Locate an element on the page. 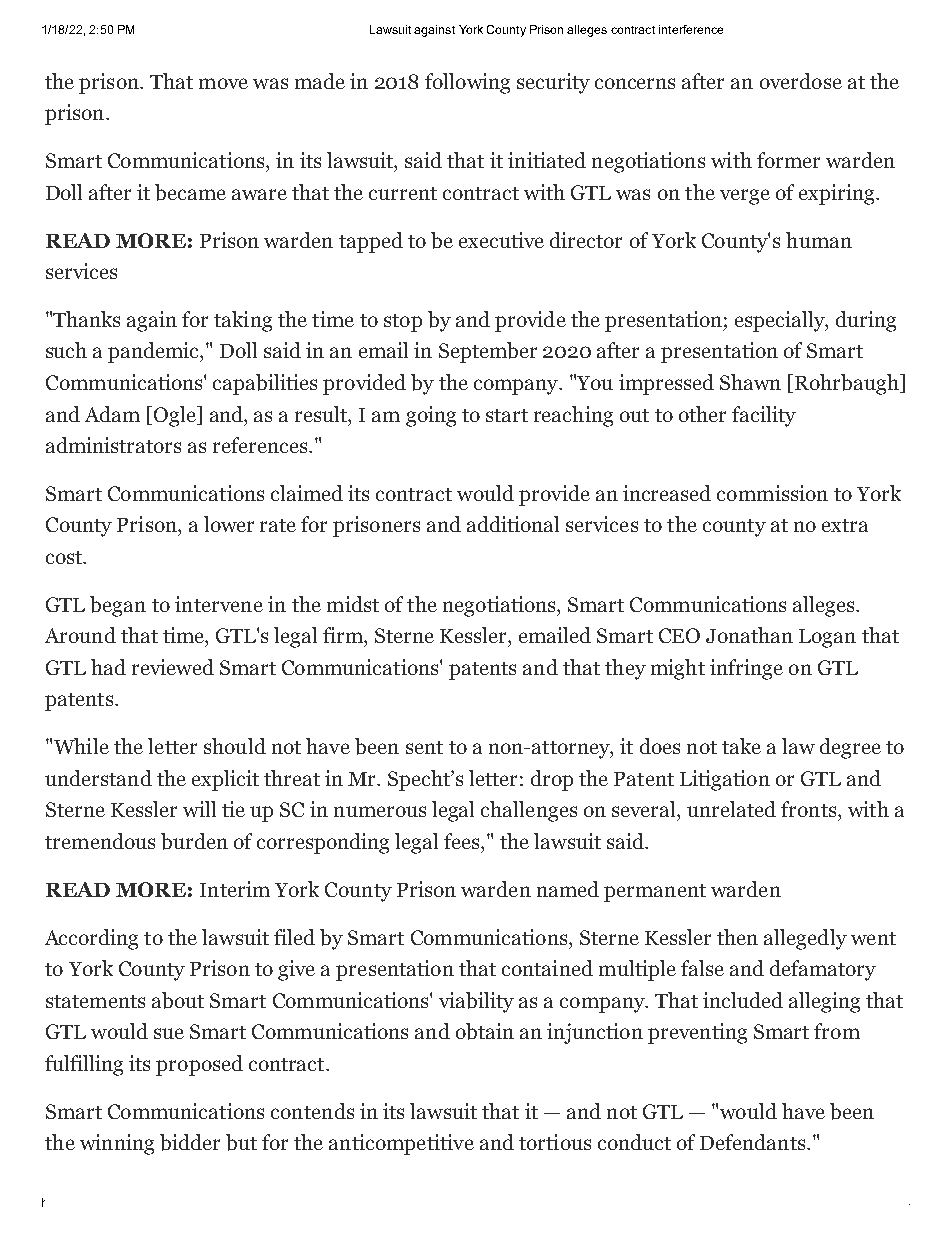 This page has width=952, height=1233. challenges is located at coordinates (529, 811).
